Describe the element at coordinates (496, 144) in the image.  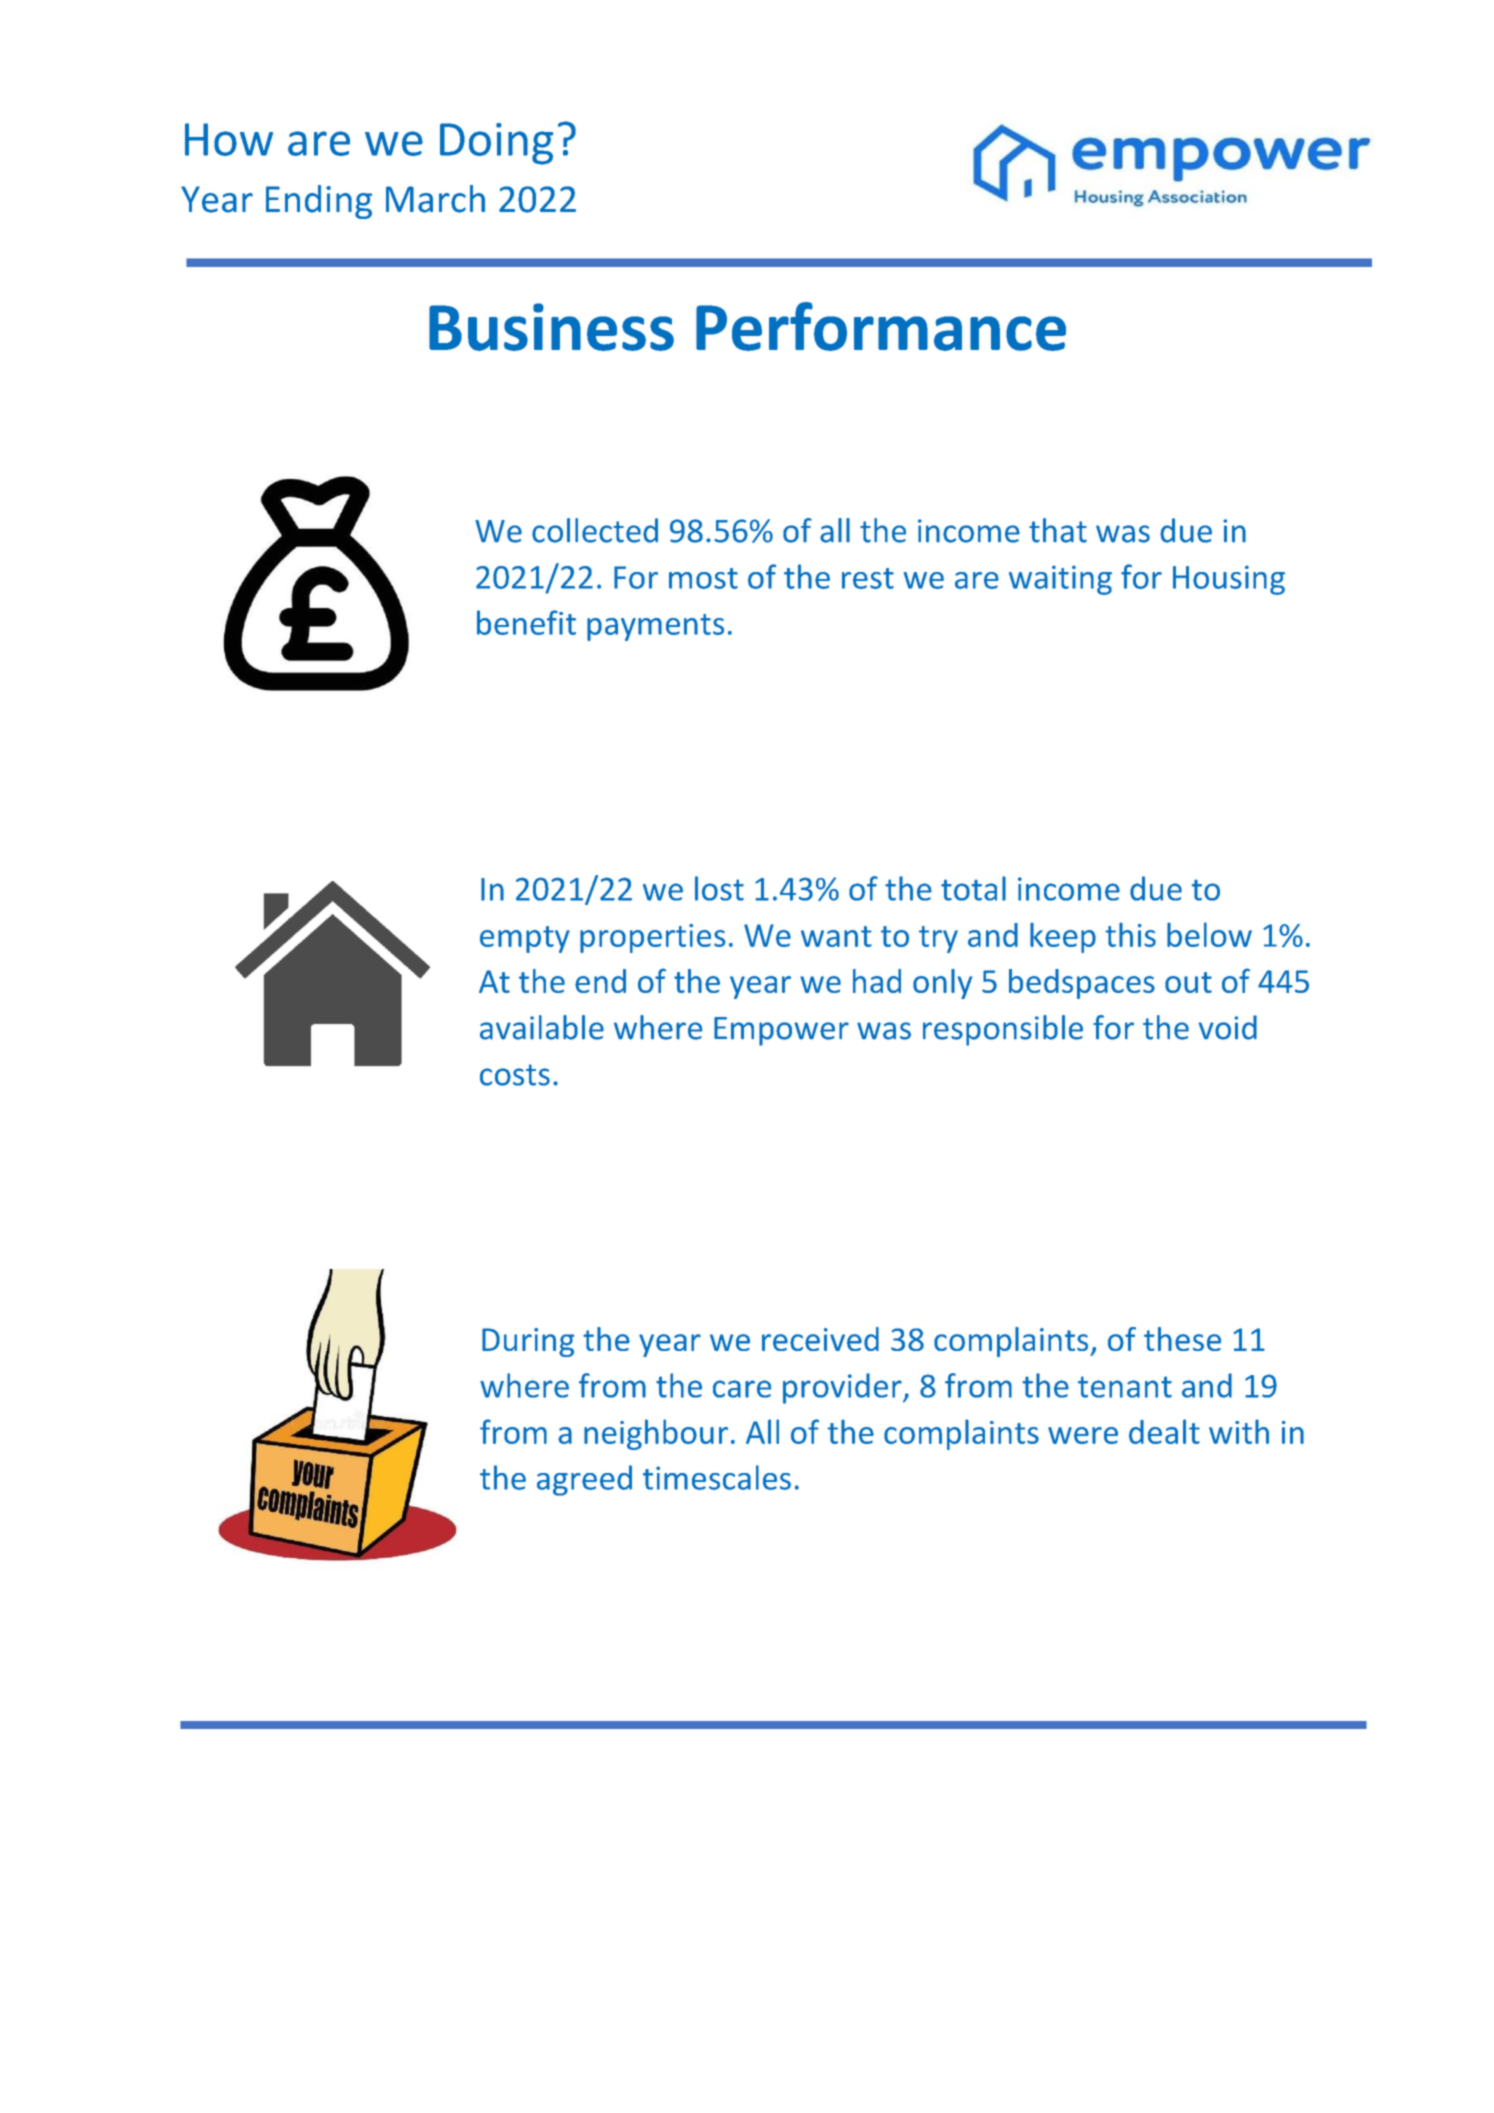
I see `Doing` at that location.
